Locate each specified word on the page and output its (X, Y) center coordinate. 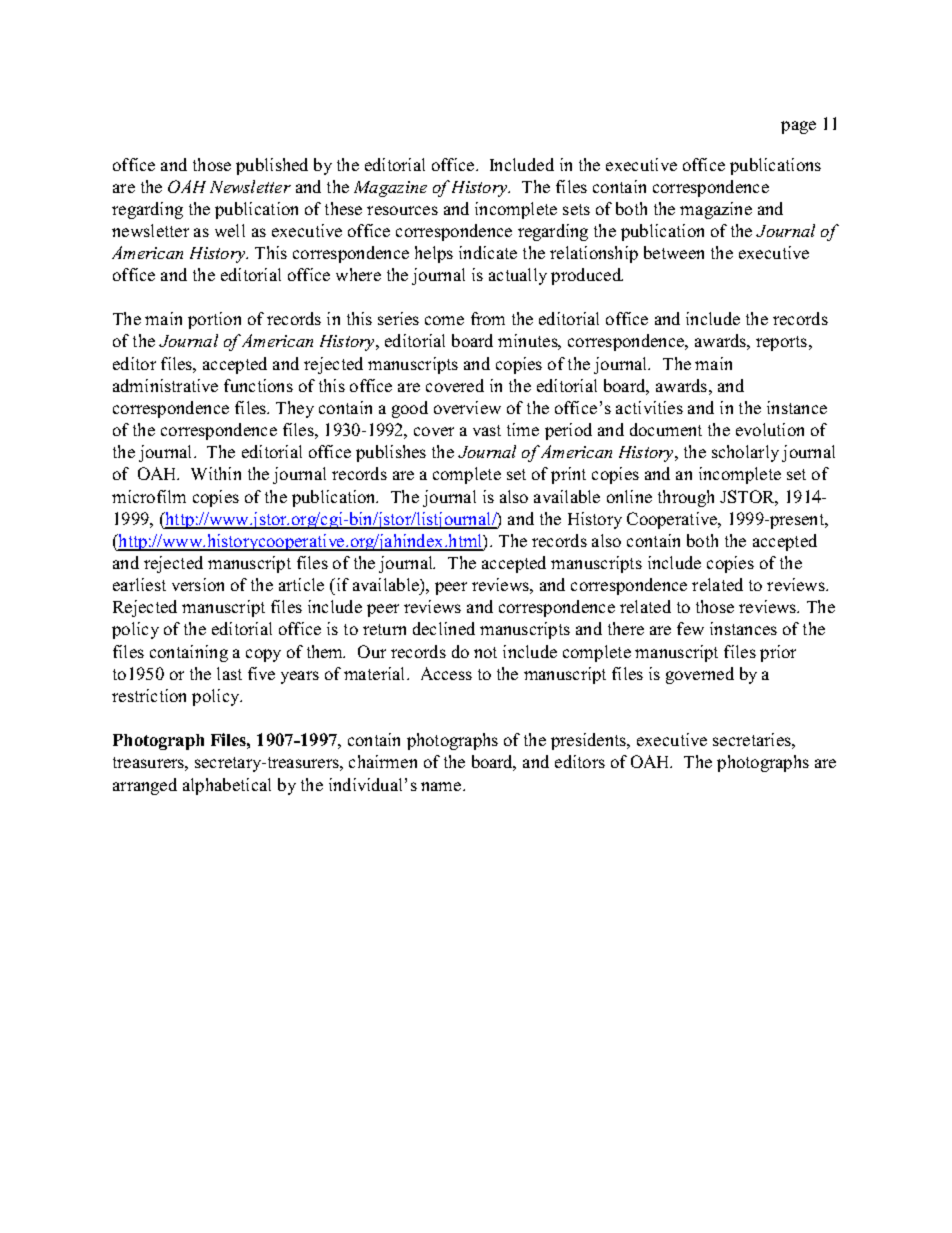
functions (258, 385)
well (230, 230)
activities (649, 407)
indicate (488, 252)
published (272, 166)
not (485, 652)
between (674, 252)
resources (402, 210)
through (686, 498)
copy (263, 655)
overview (467, 407)
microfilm (149, 496)
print (568, 475)
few (690, 628)
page (798, 127)
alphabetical (227, 786)
